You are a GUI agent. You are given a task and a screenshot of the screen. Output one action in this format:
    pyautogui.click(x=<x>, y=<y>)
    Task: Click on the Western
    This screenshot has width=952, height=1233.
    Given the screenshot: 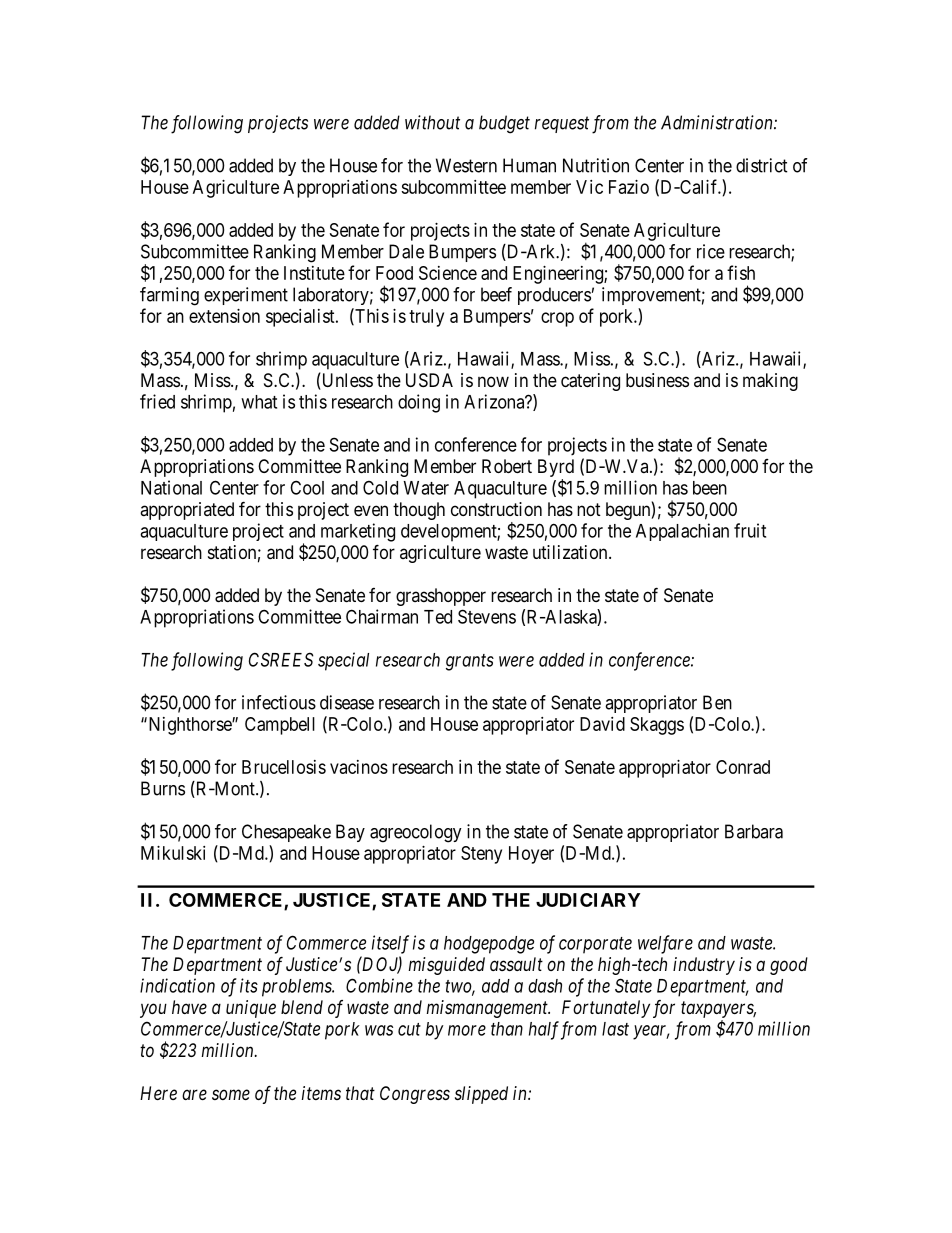 What is the action you would take?
    pyautogui.click(x=466, y=165)
